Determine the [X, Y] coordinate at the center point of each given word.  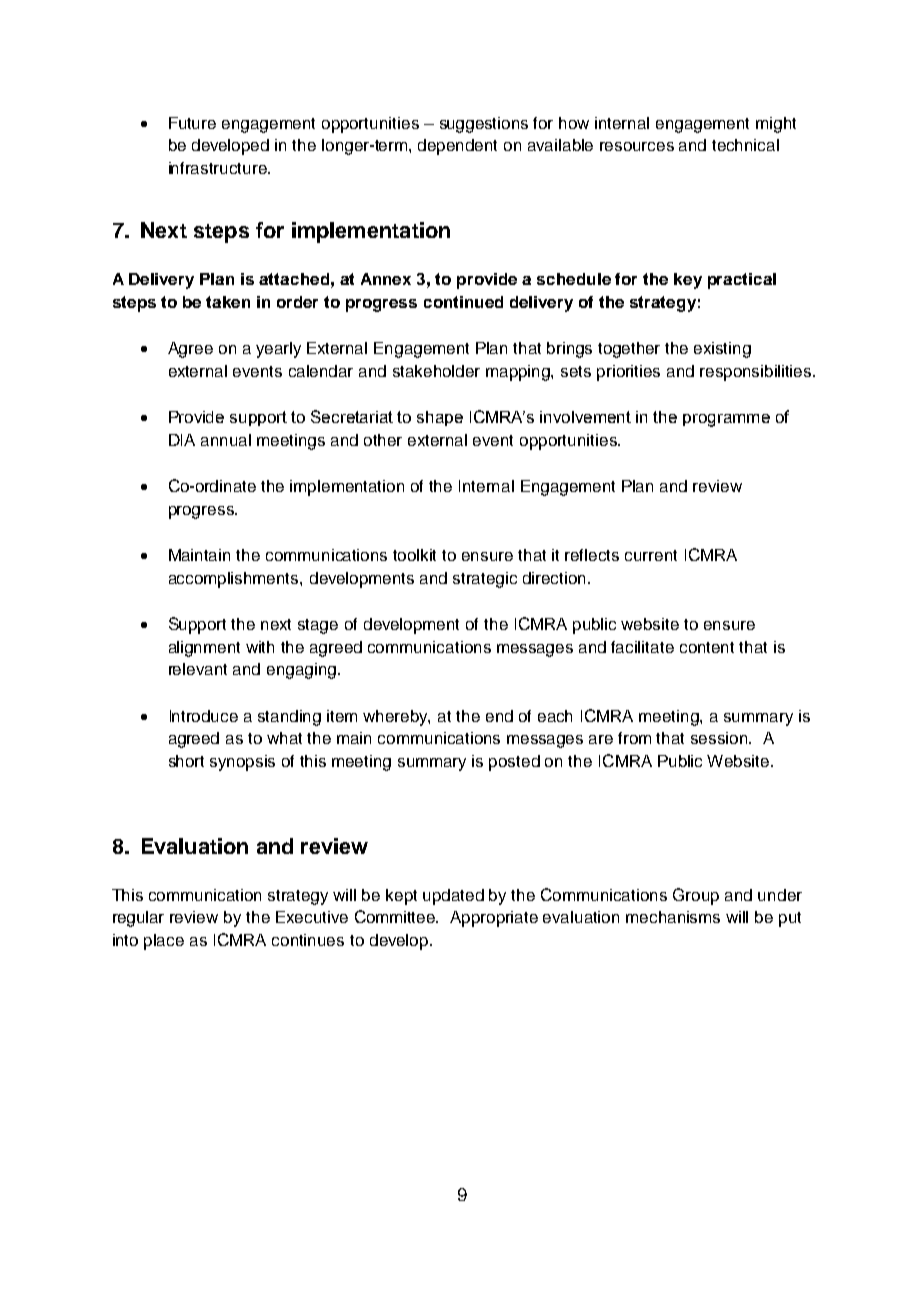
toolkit [414, 555]
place [164, 942]
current [651, 555]
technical [745, 145]
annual [226, 440]
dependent [457, 147]
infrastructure [219, 168]
